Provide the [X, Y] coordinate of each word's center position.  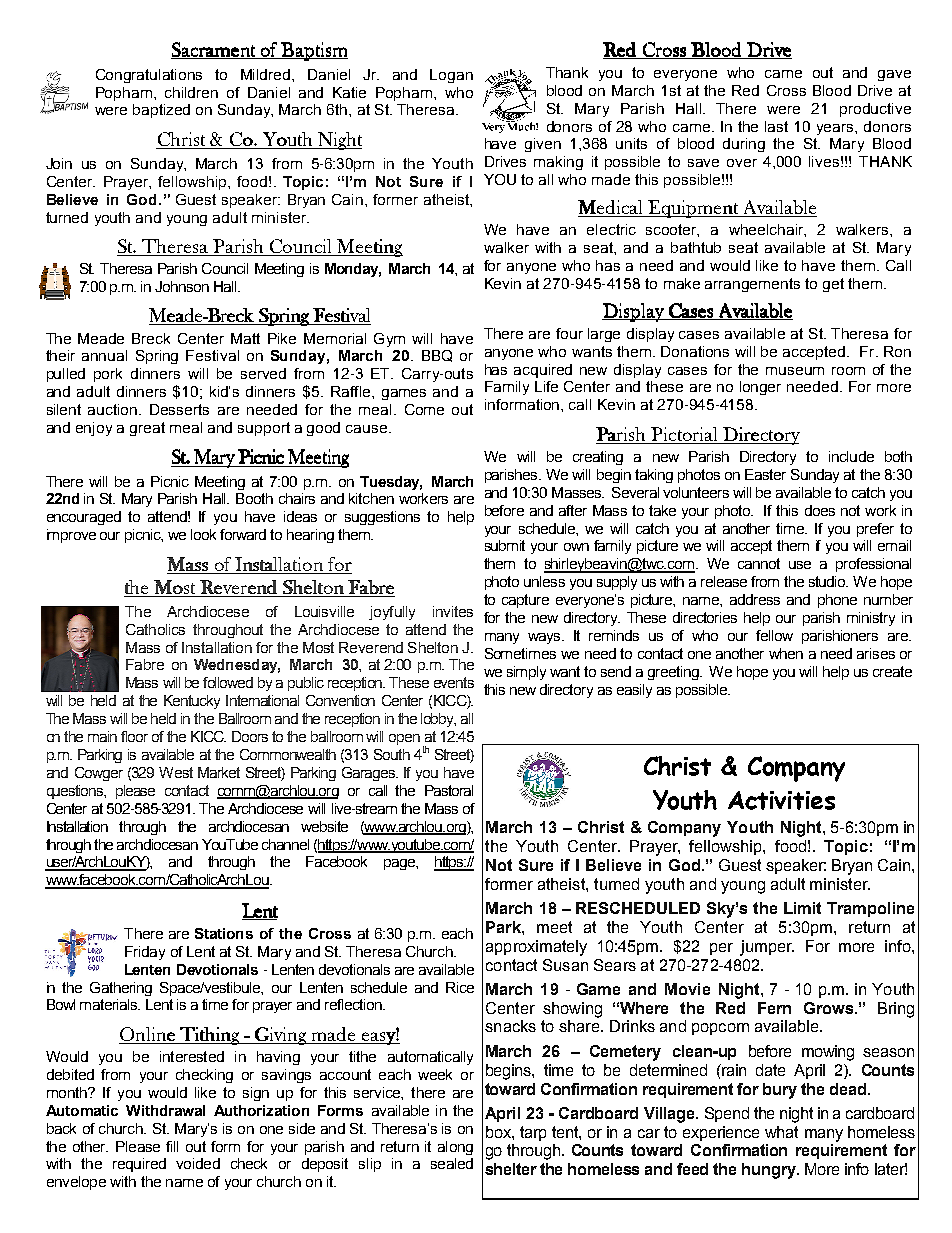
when [786, 653]
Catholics [155, 629]
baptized [161, 111]
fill [172, 1146]
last [776, 126]
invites [453, 611]
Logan [451, 76]
